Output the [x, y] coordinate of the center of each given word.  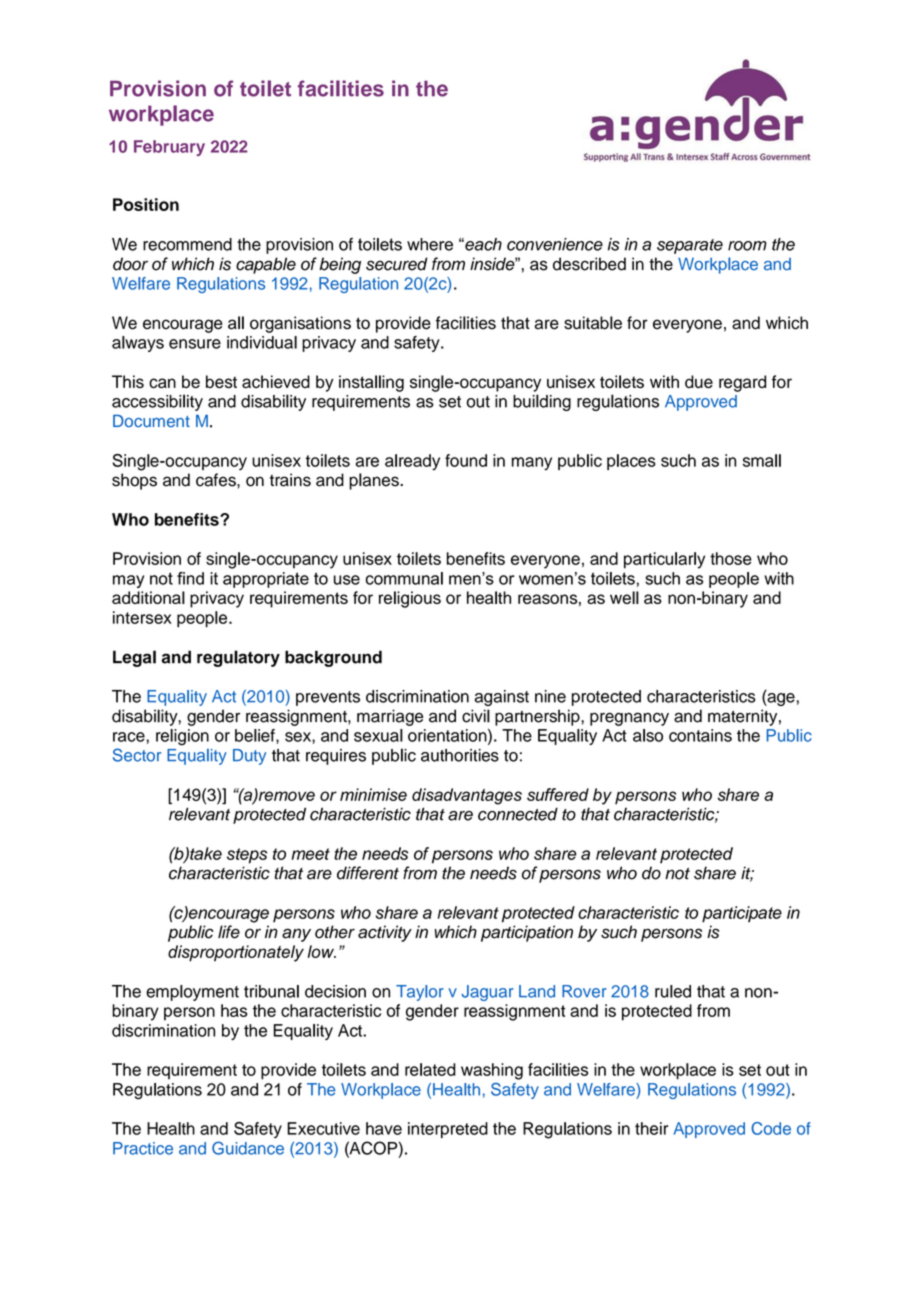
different [368, 873]
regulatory [238, 658]
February [169, 148]
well [624, 597]
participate [742, 914]
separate [690, 246]
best [221, 381]
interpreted [448, 1130]
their [651, 1128]
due [699, 381]
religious [410, 599]
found [466, 460]
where [430, 244]
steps [247, 856]
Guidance [248, 1148]
